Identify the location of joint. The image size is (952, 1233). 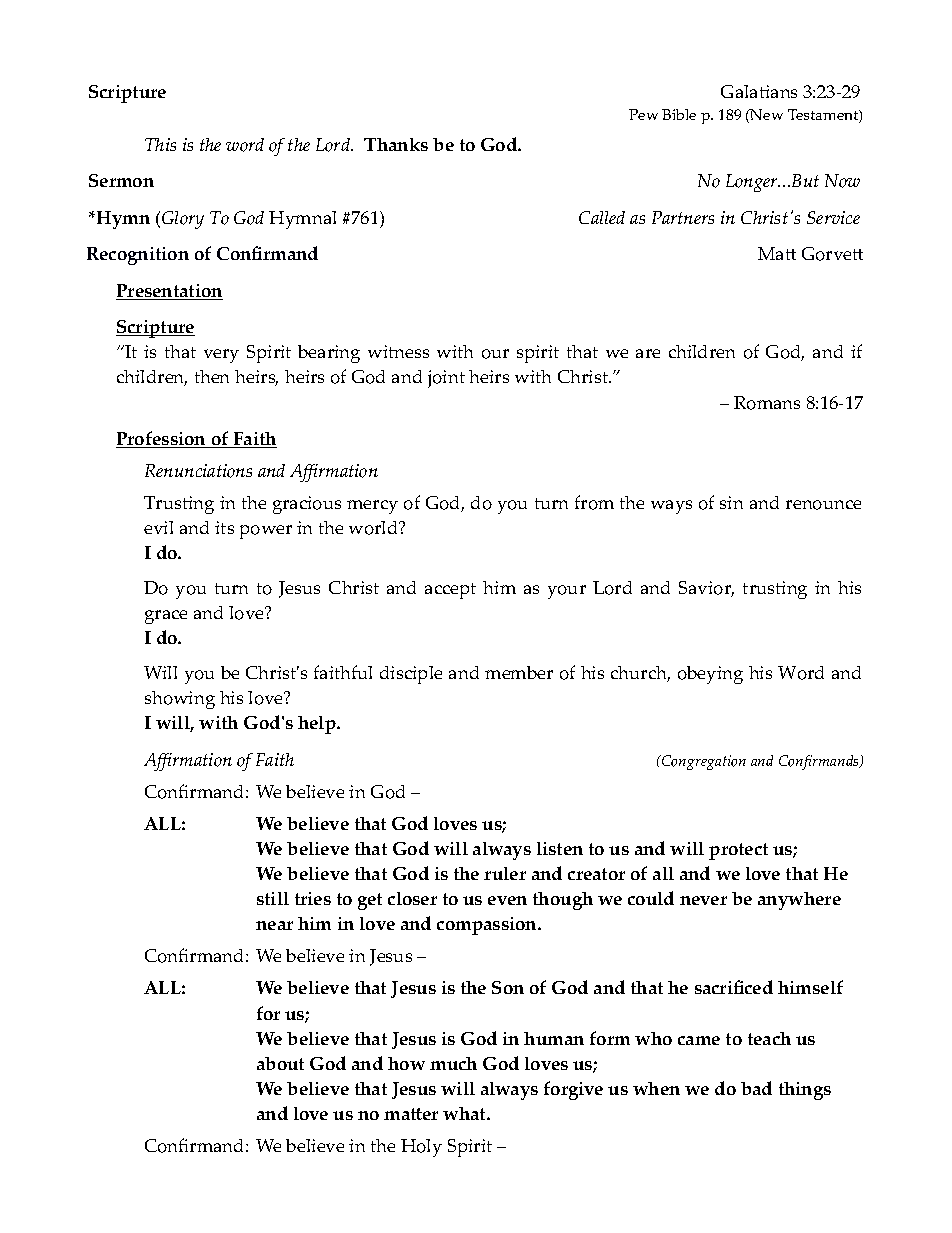
(446, 379).
